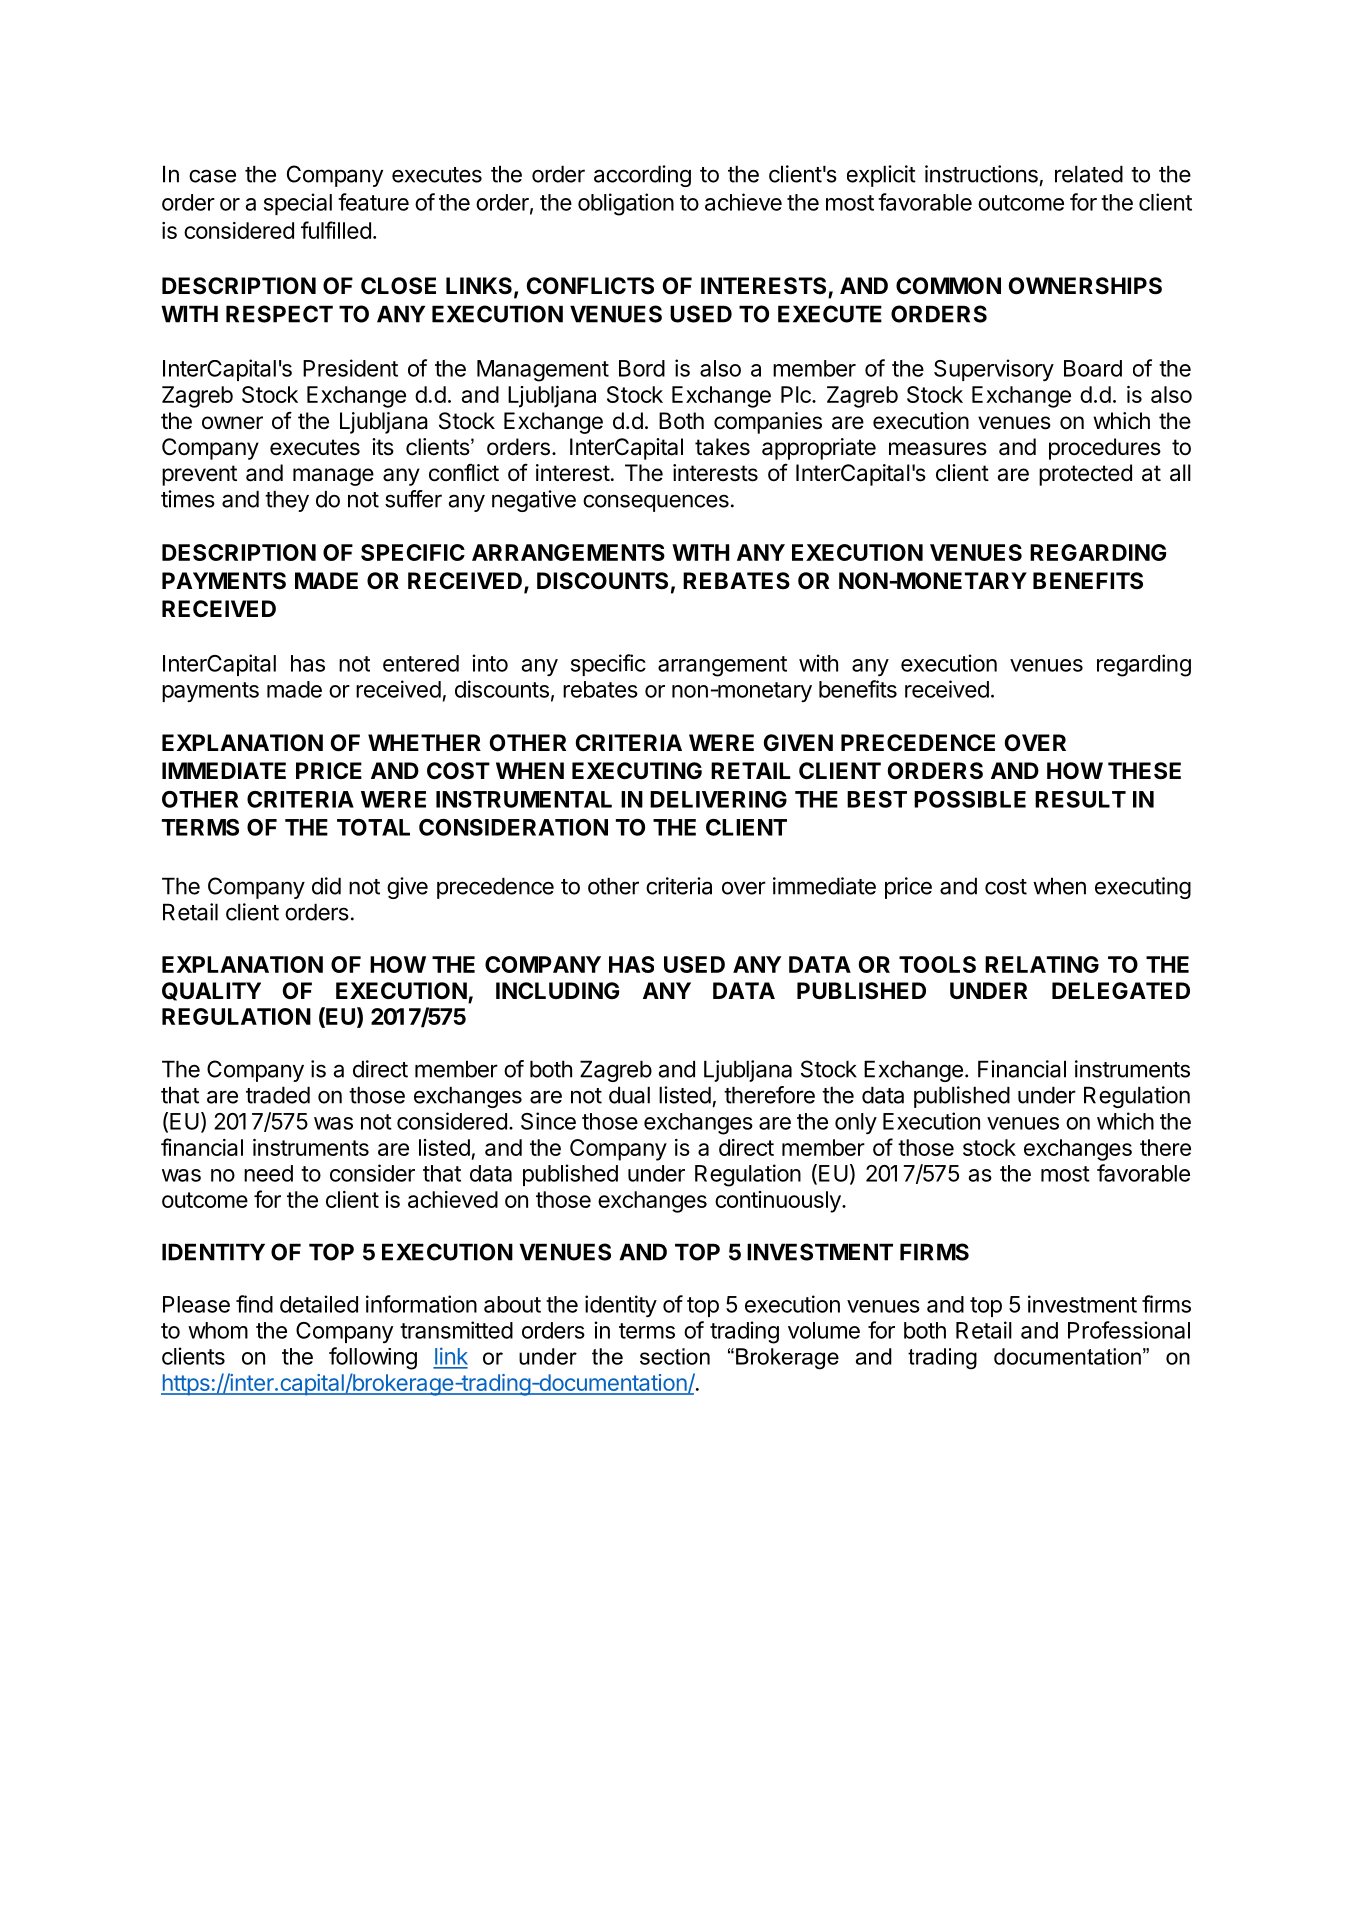 The image size is (1353, 1913). I want to click on RESULT, so click(1080, 799).
